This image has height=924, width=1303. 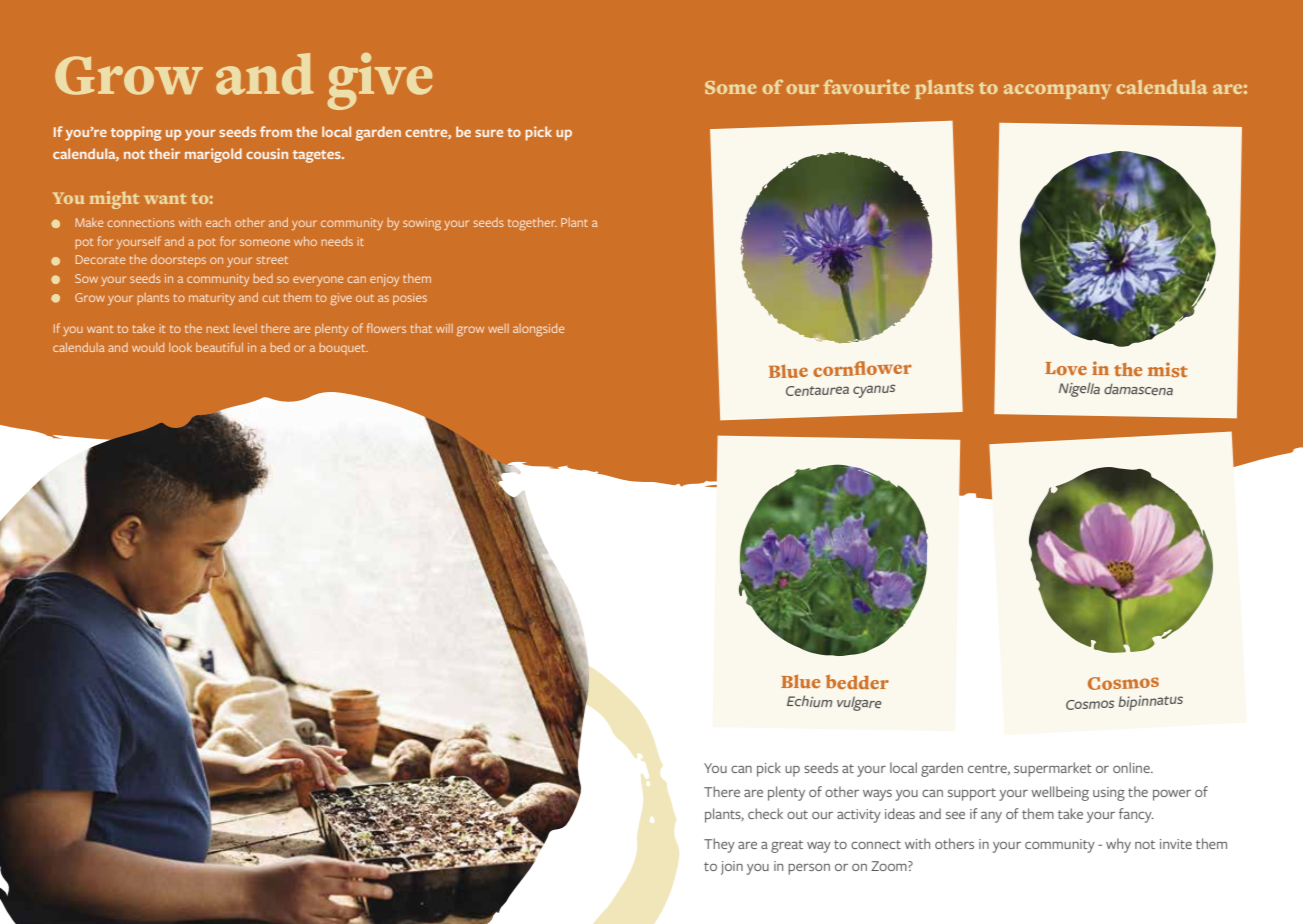 I want to click on They, so click(x=719, y=845).
